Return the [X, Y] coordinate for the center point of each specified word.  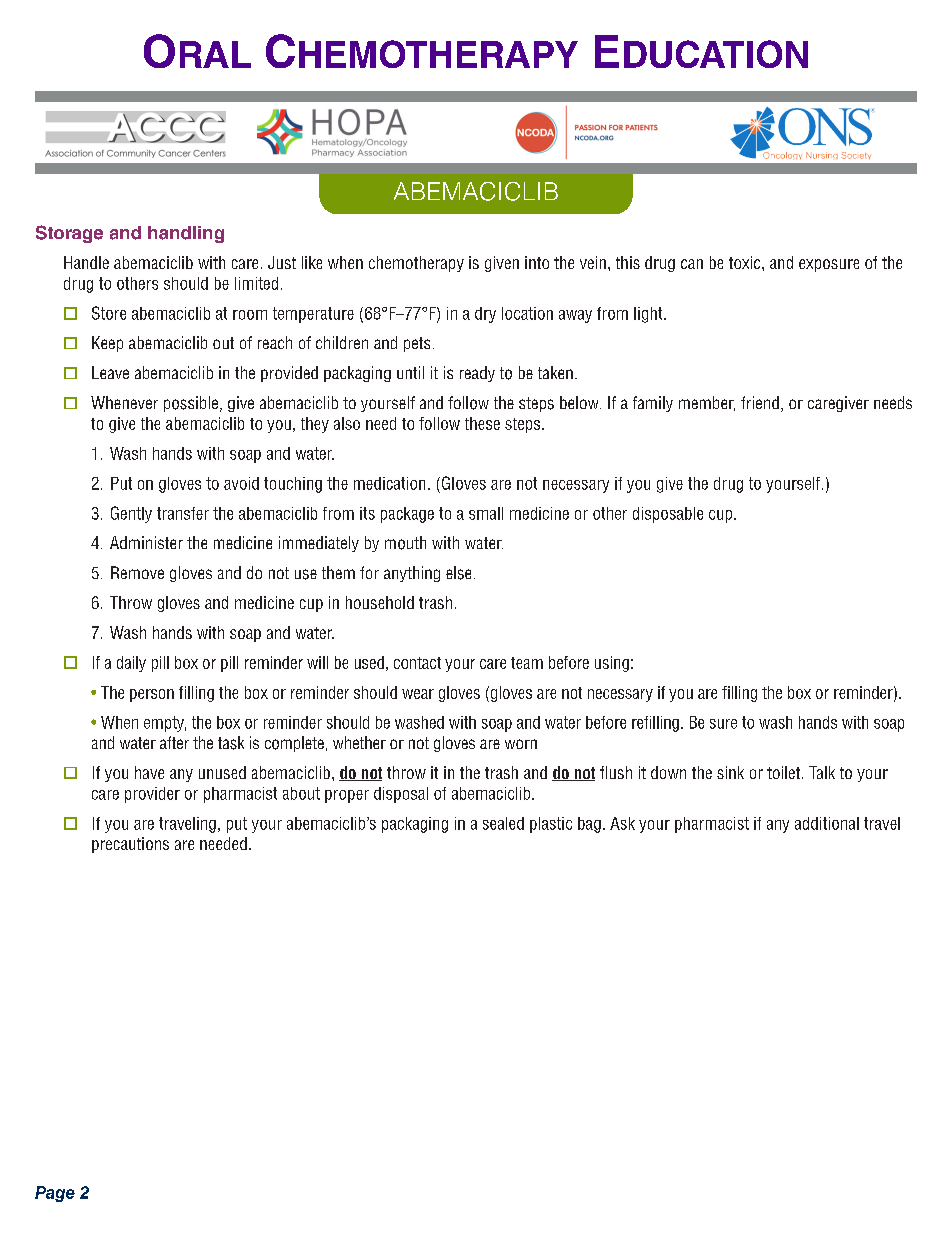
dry [485, 315]
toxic [746, 262]
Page [55, 1194]
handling [186, 234]
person [152, 695]
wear [418, 694]
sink [730, 772]
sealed [503, 823]
